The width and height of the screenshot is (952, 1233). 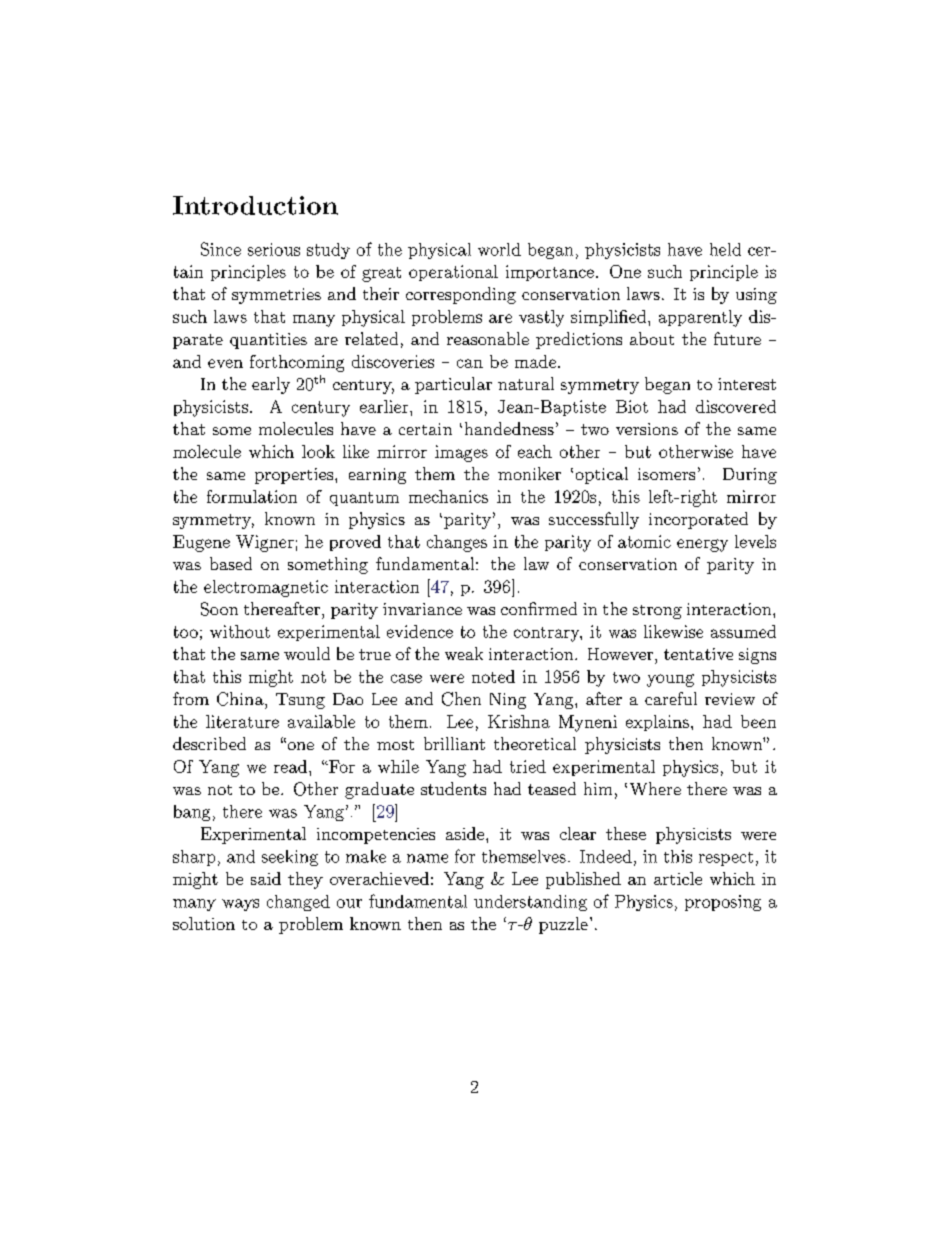 I want to click on understanding, so click(x=530, y=903).
